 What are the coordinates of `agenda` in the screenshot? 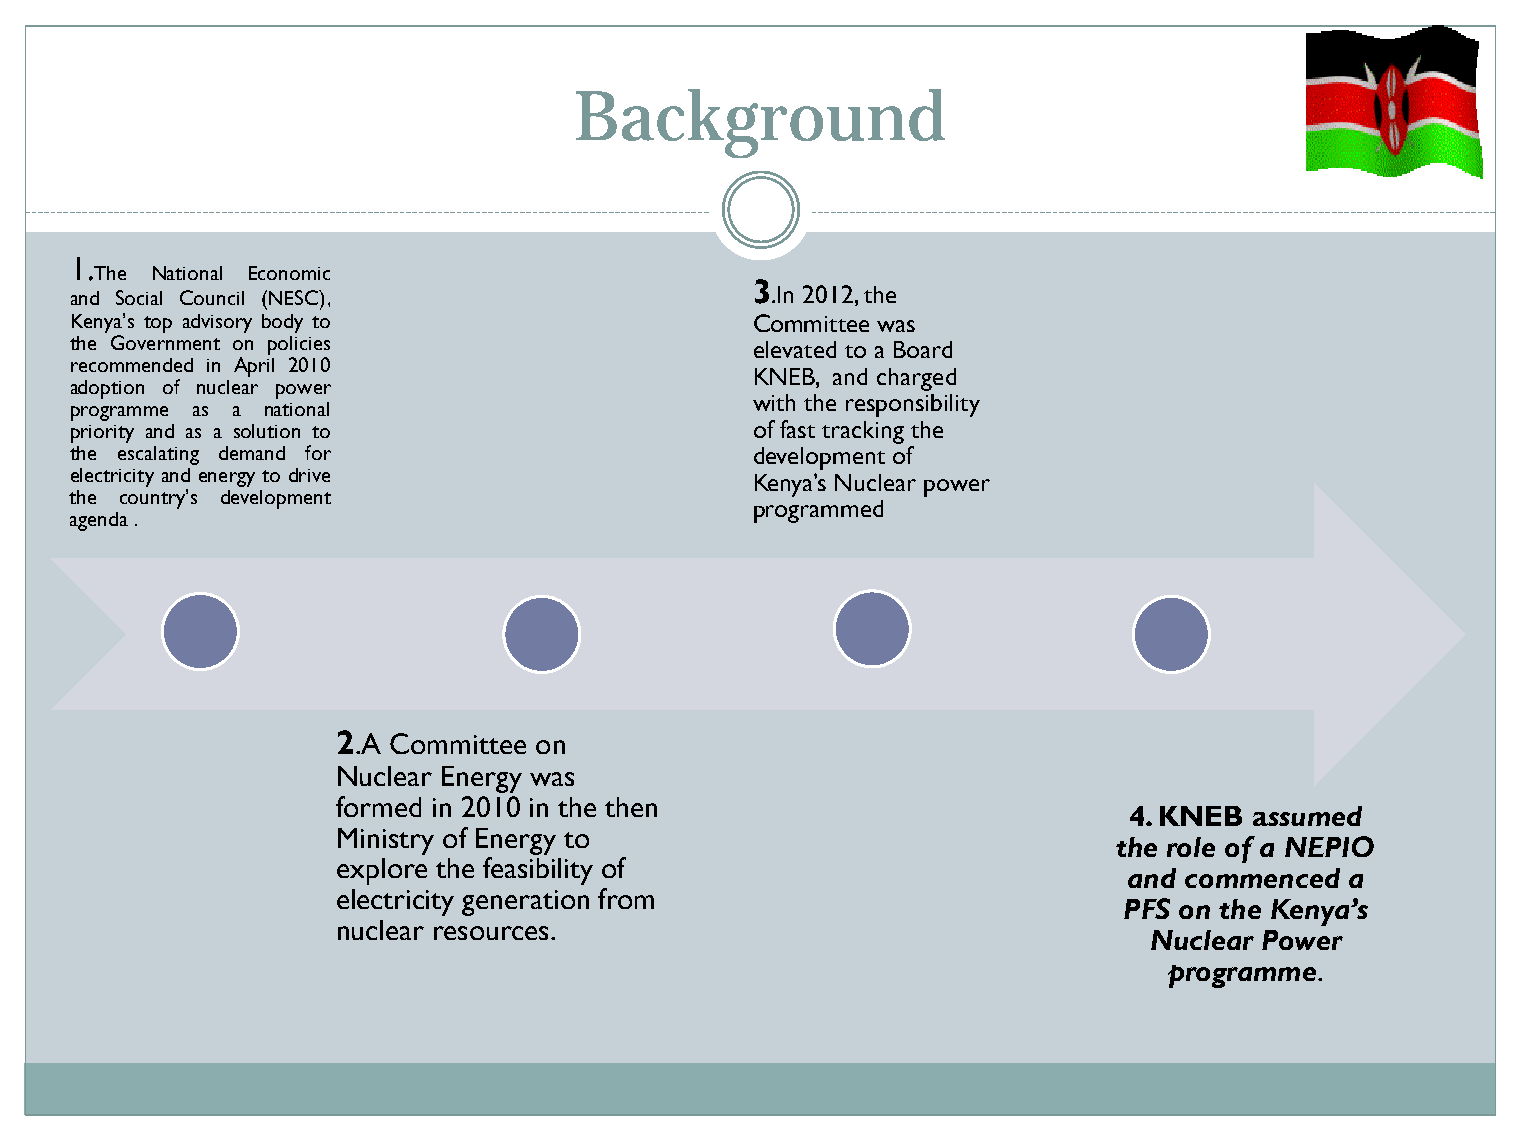 It's located at (99, 521).
